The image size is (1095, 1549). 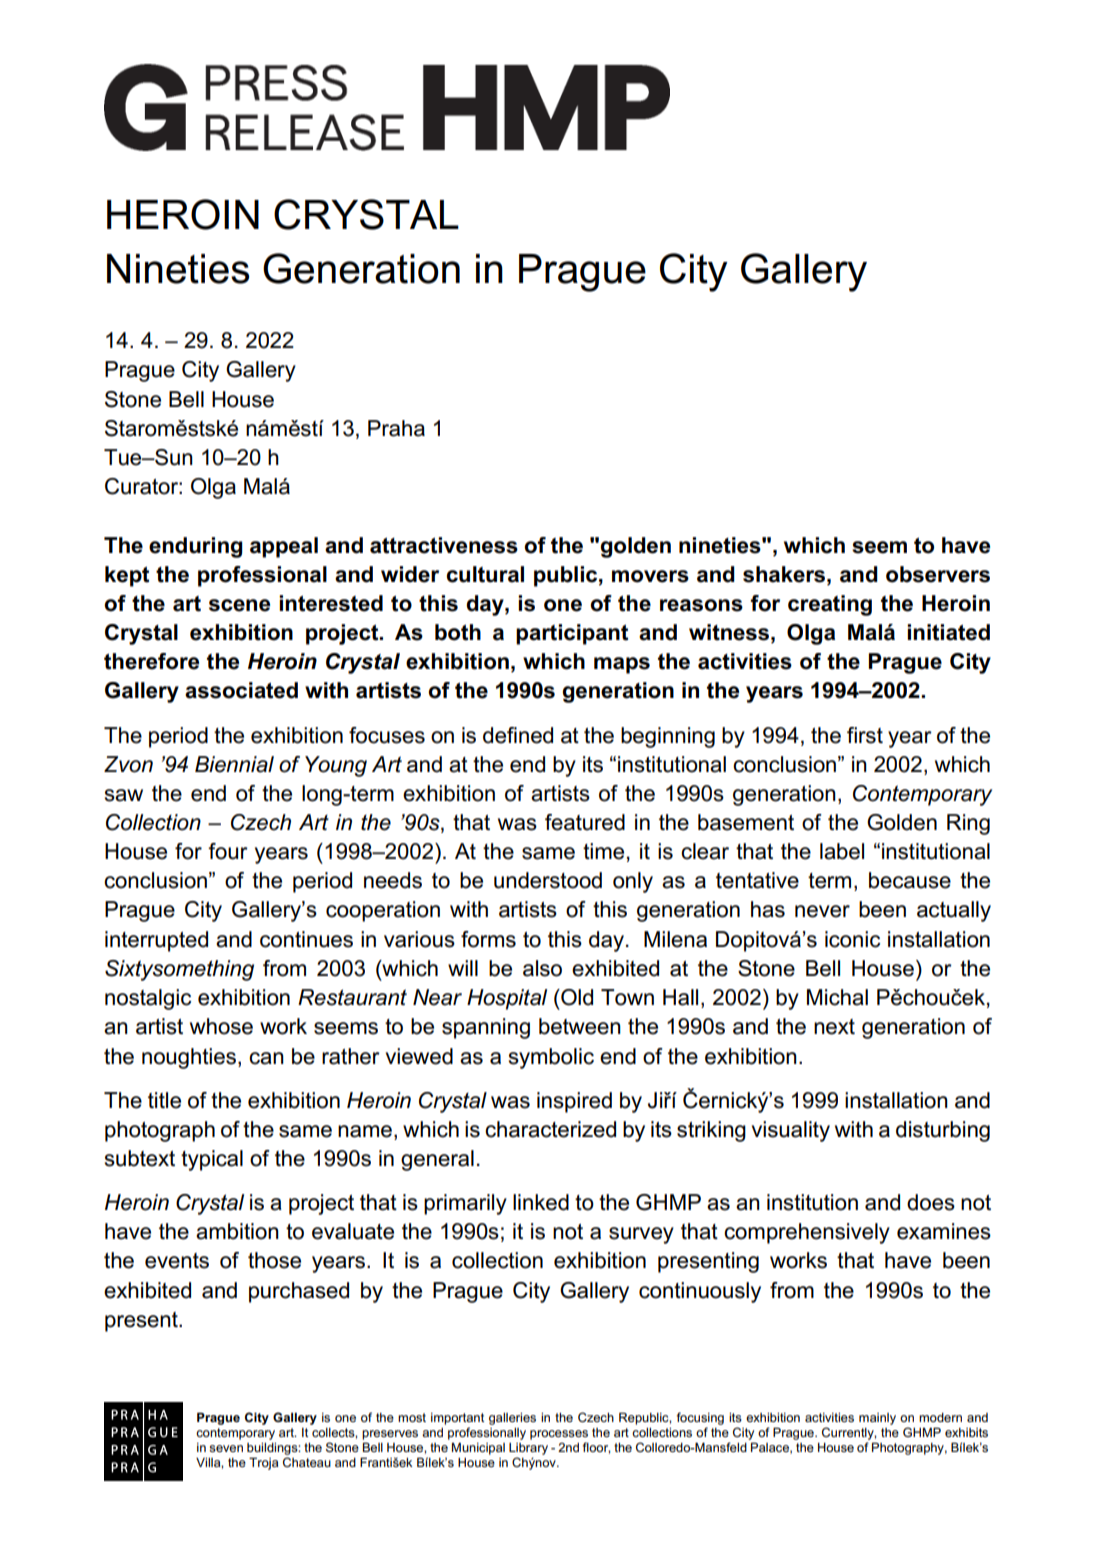 What do you see at coordinates (548, 880) in the screenshot?
I see `understood` at bounding box center [548, 880].
